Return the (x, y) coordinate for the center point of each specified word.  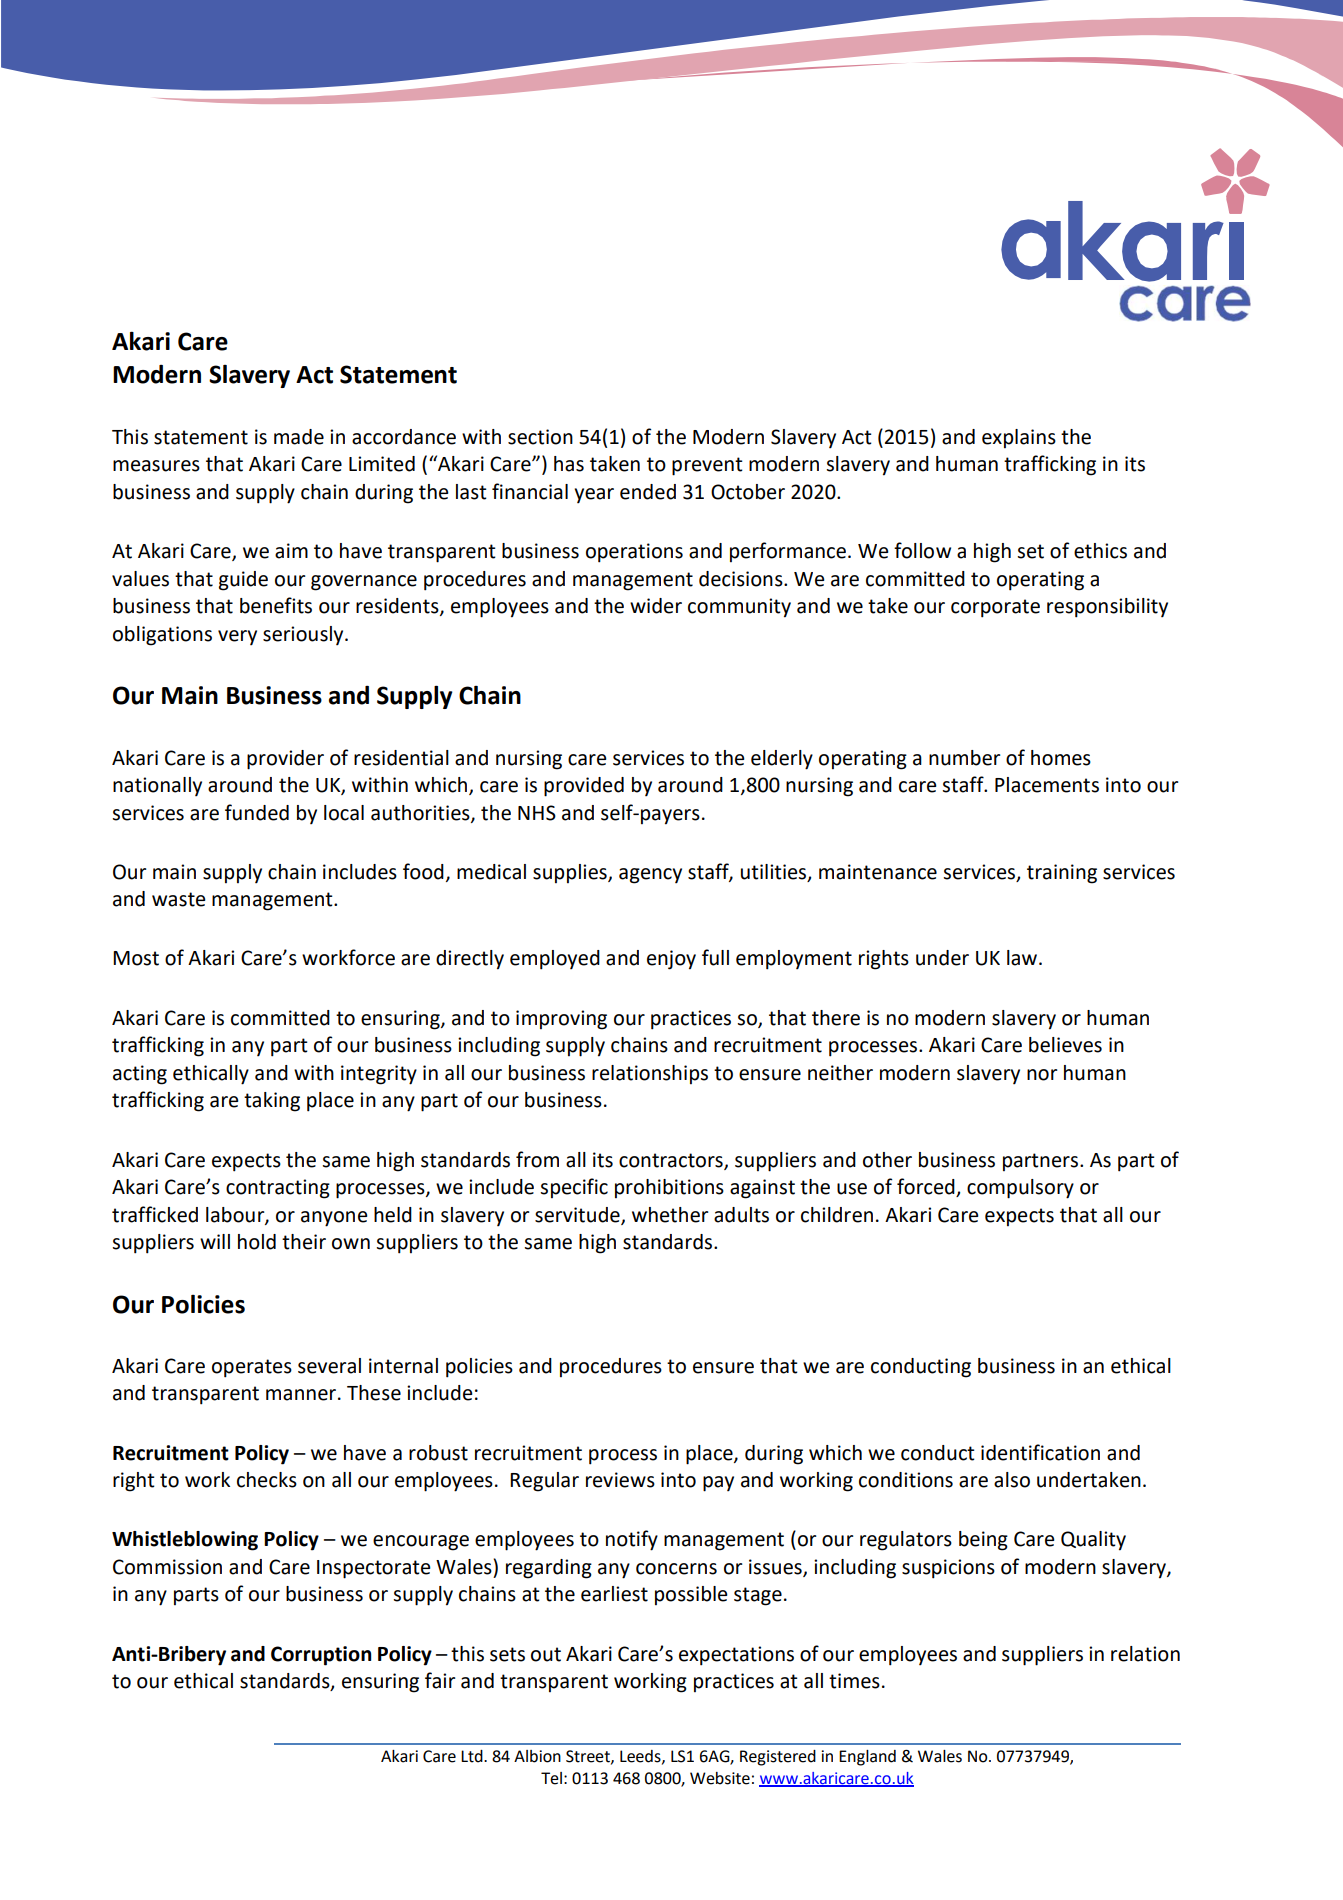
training (1062, 874)
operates (252, 1368)
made (299, 437)
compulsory (1020, 1189)
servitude (578, 1215)
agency (650, 876)
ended (648, 492)
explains (1019, 438)
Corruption (321, 1656)
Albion (537, 1756)
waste (179, 899)
